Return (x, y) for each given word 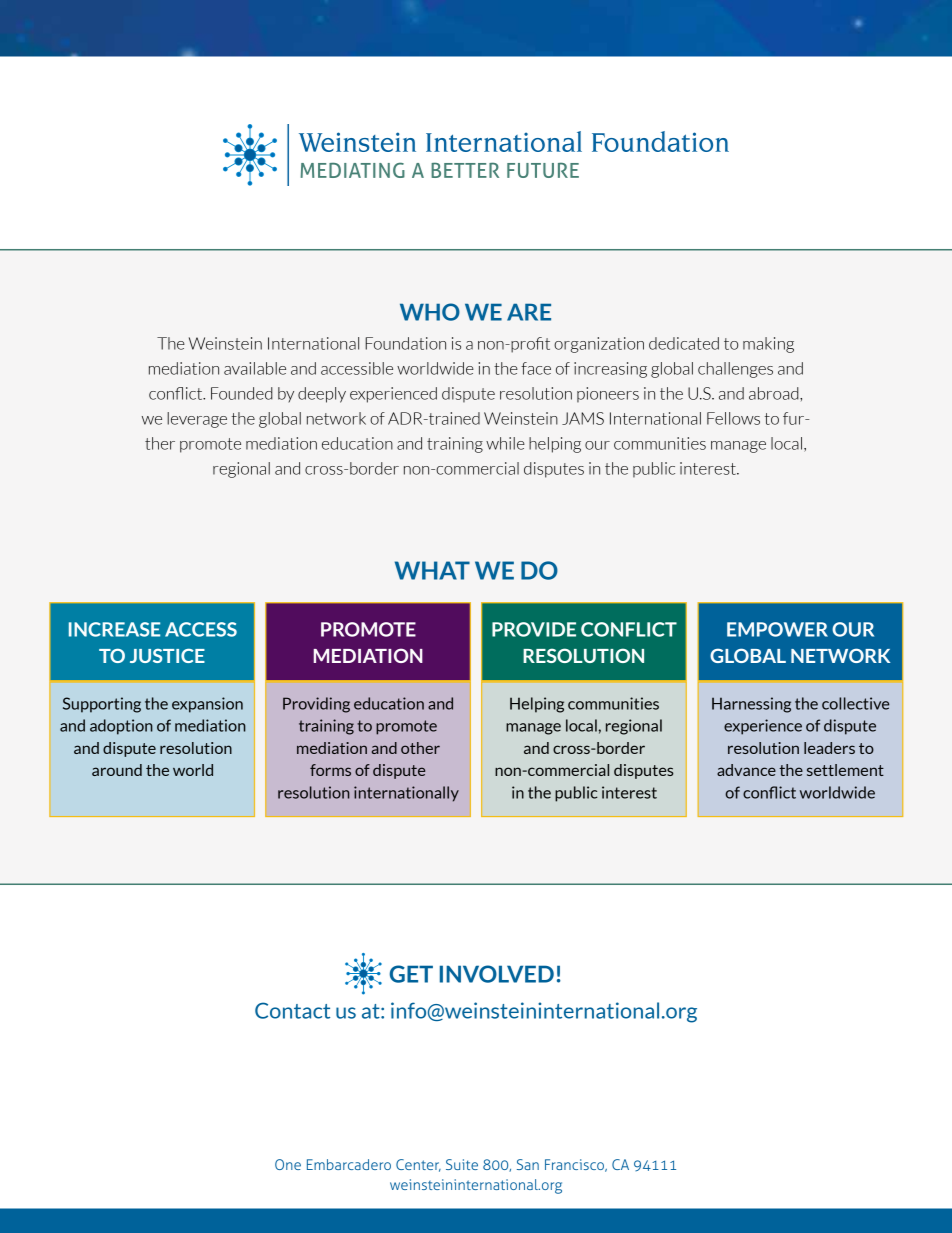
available (255, 368)
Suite (462, 1164)
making (768, 345)
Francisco (576, 1165)
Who (430, 312)
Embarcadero (349, 1164)
